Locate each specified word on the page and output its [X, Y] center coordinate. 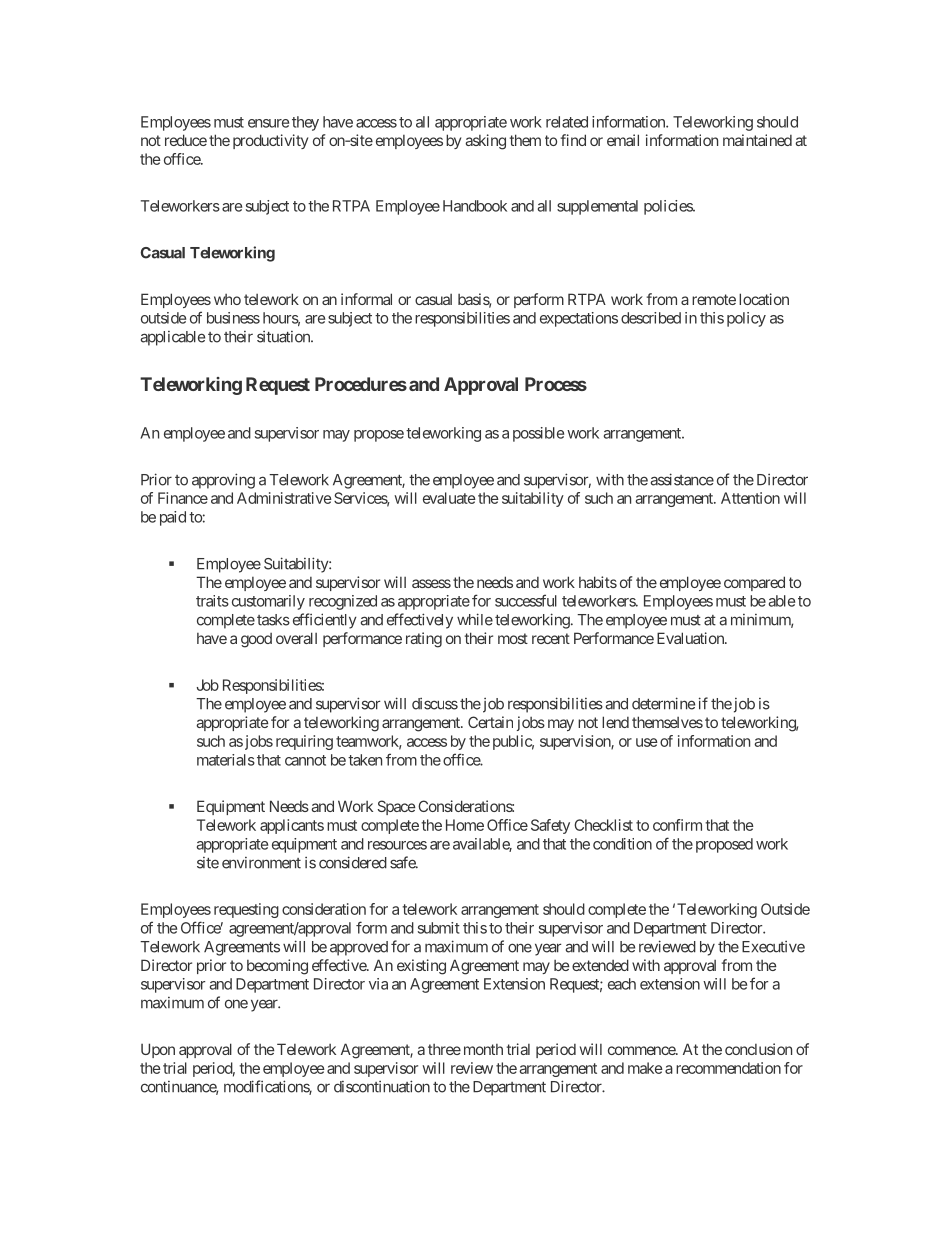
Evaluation [691, 638]
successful [526, 600]
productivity [270, 141]
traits [212, 601]
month [483, 1049]
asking [485, 142]
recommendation [728, 1068]
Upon [158, 1050]
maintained [757, 140]
